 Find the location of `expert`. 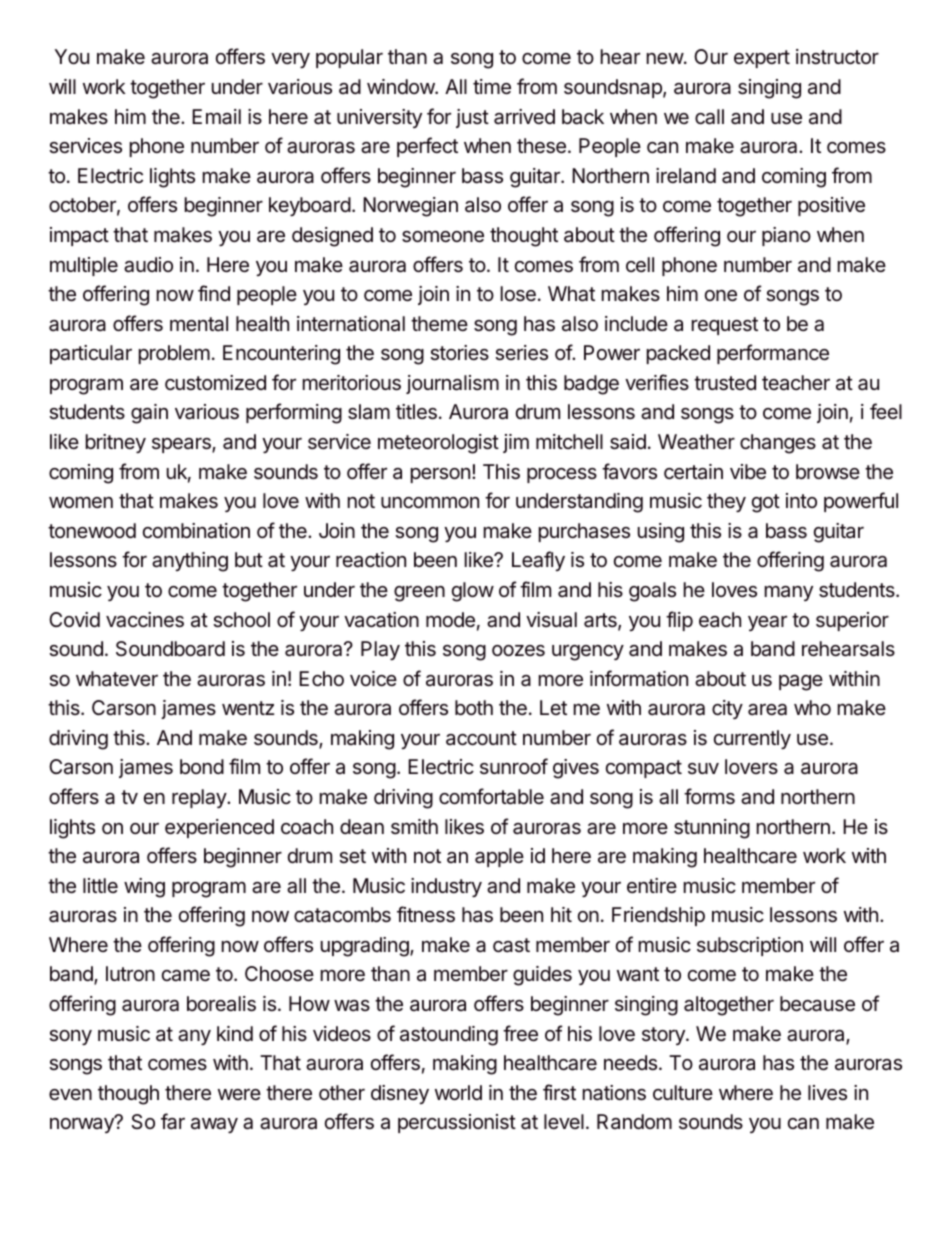

expert is located at coordinates (762, 59).
